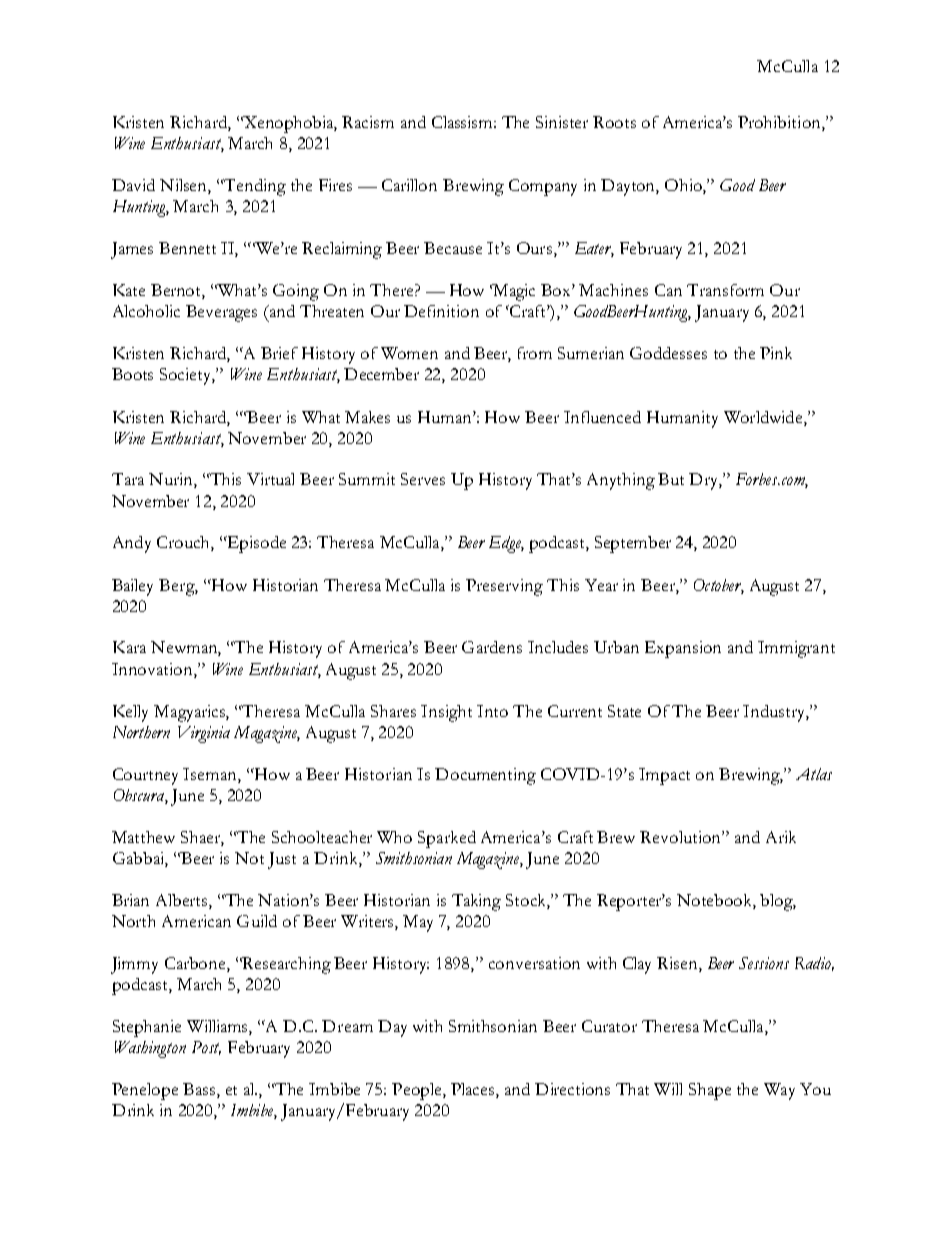  I want to click on Impact, so click(664, 776).
